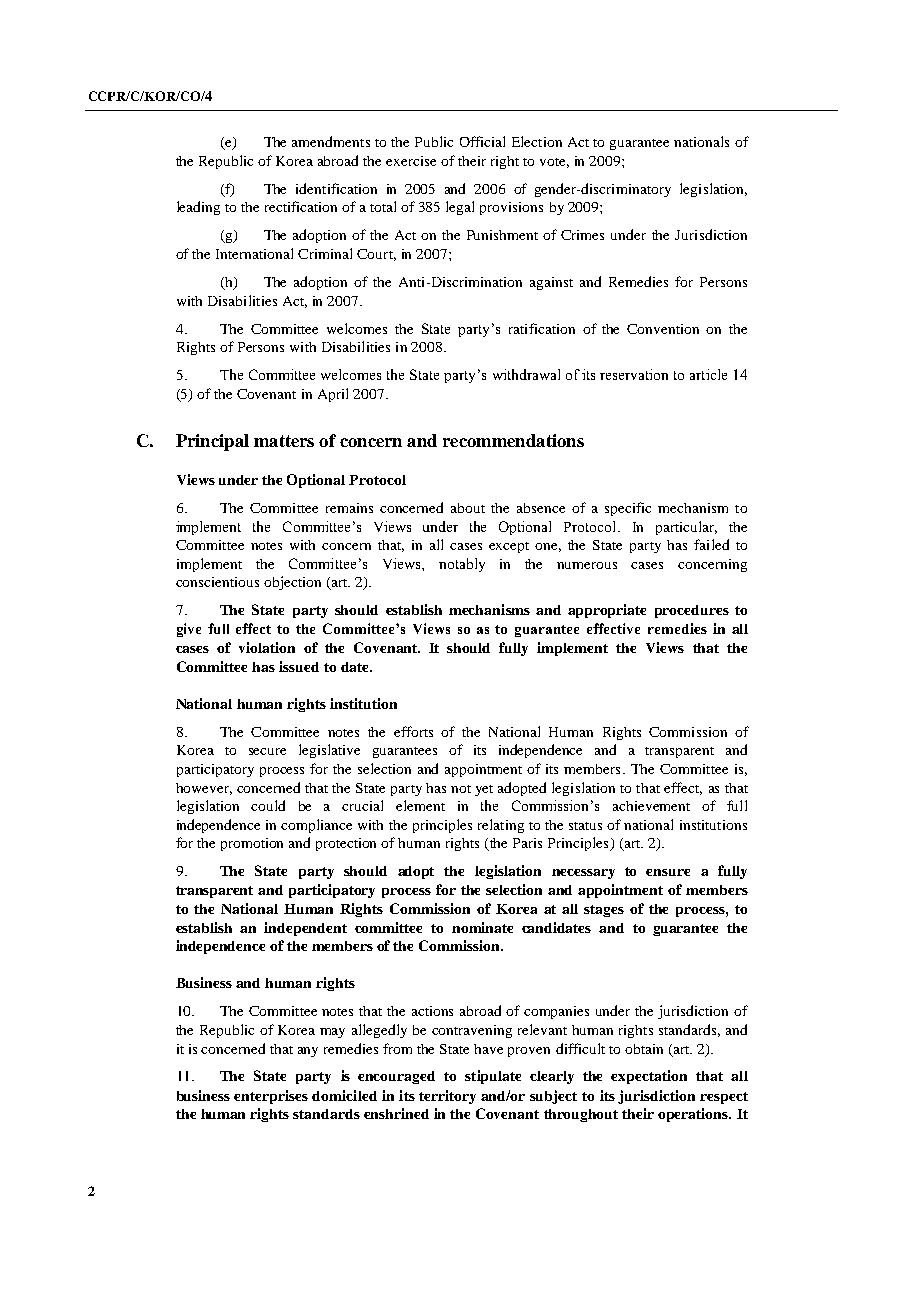  What do you see at coordinates (460, 208) in the screenshot?
I see `legal` at bounding box center [460, 208].
